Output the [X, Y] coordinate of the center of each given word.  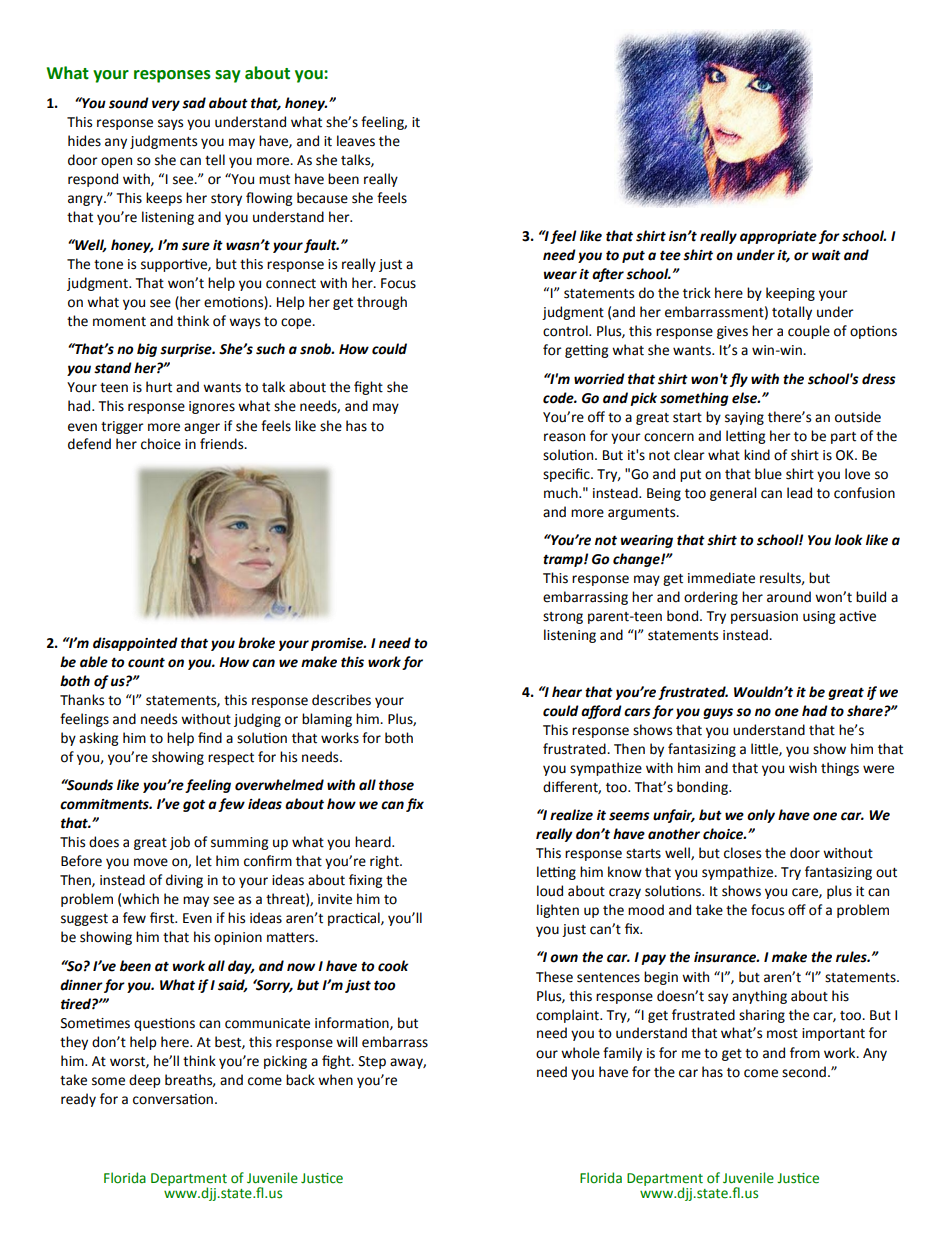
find [210, 738]
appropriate [778, 237]
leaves [356, 141]
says [170, 124]
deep [144, 1081]
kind [757, 455]
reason [564, 437]
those [396, 785]
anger [202, 428]
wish [803, 768]
